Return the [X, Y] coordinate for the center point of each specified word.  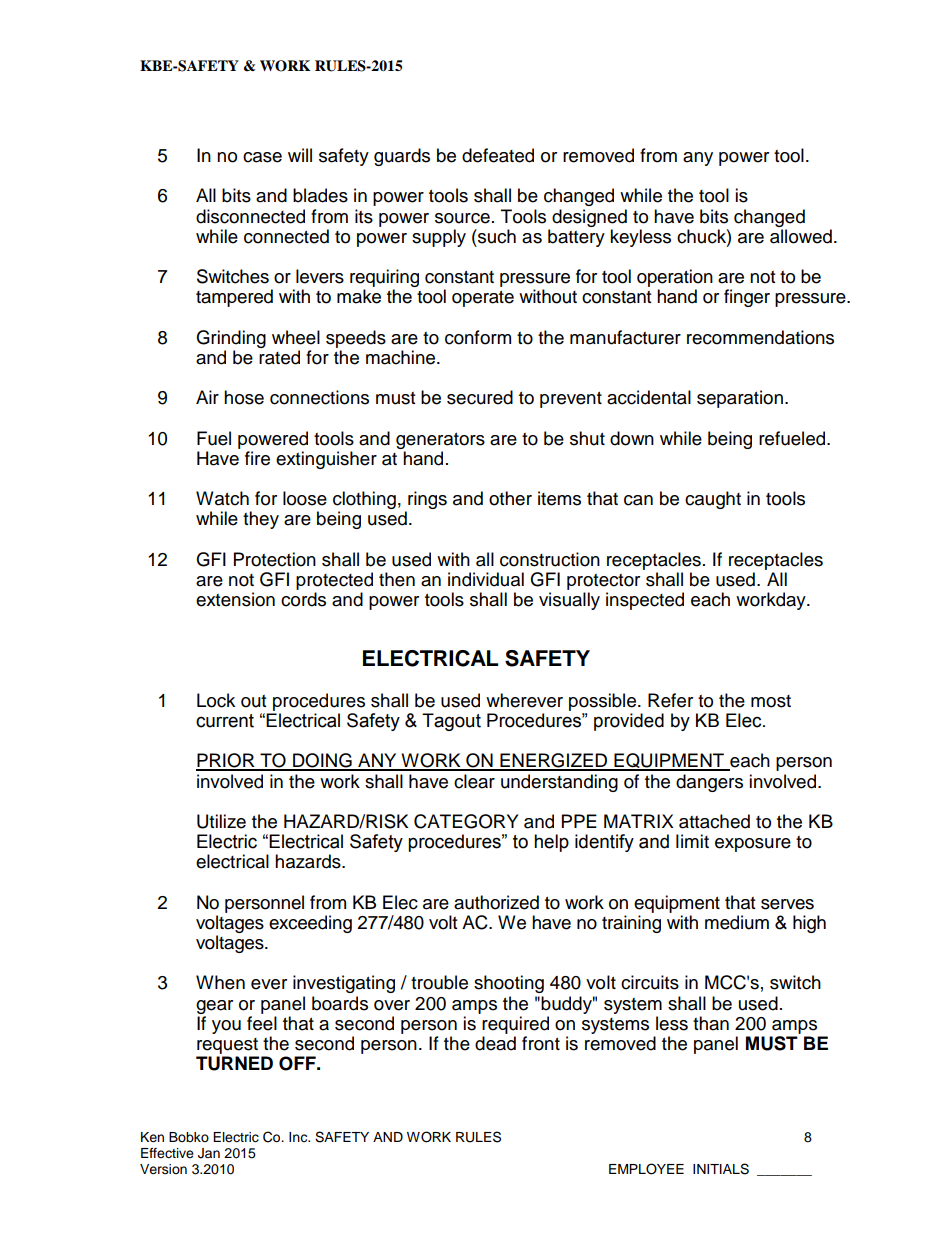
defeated [498, 155]
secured [480, 397]
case [262, 157]
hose [244, 397]
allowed [801, 236]
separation [740, 399]
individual [486, 579]
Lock [216, 700]
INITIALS [721, 1169]
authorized [496, 902]
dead [495, 1043]
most [771, 701]
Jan [209, 1153]
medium [737, 922]
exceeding [310, 924]
